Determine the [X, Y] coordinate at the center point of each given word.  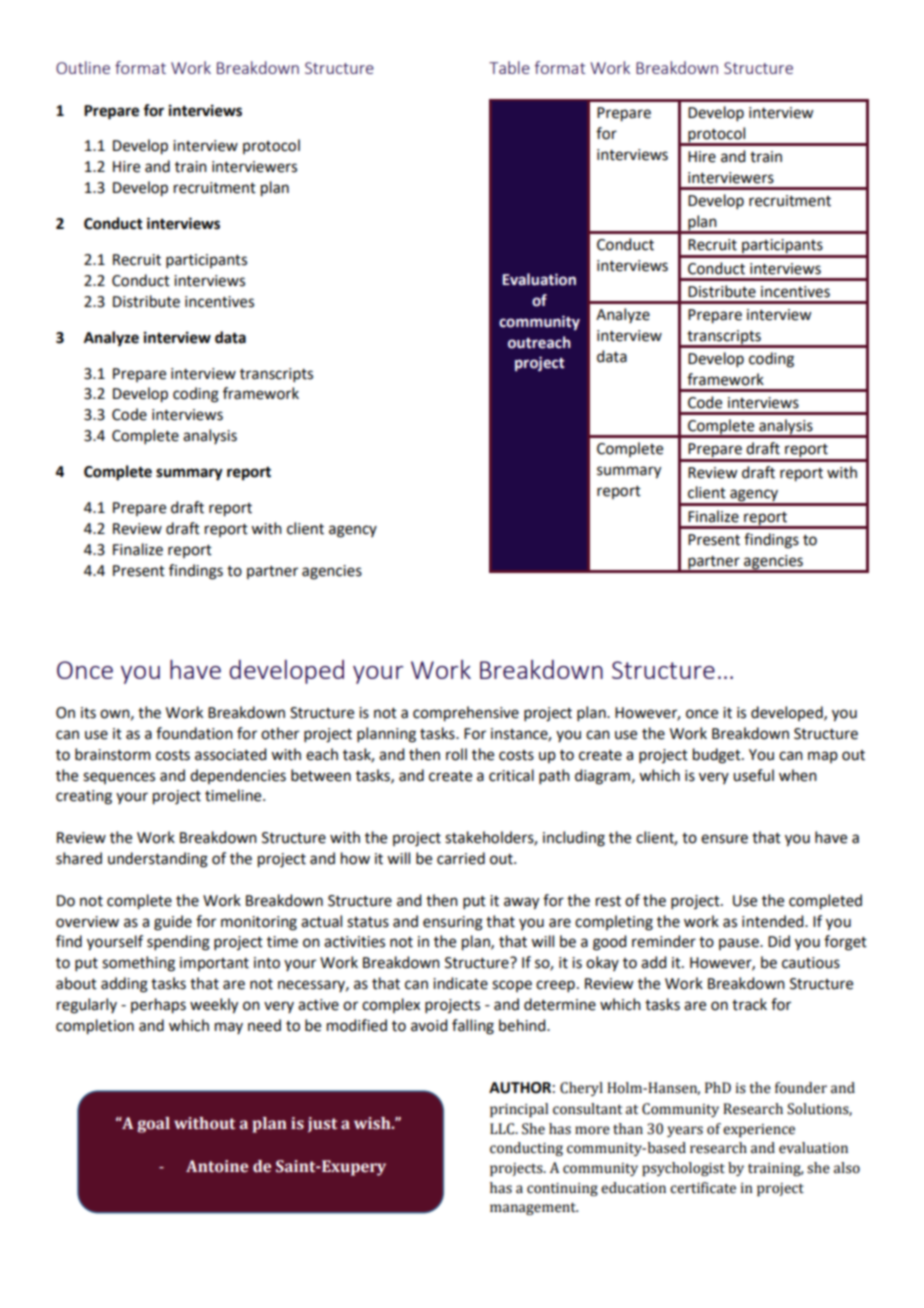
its [88, 713]
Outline [83, 67]
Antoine [217, 1166]
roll [456, 754]
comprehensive [466, 714]
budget [718, 756]
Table [509, 67]
